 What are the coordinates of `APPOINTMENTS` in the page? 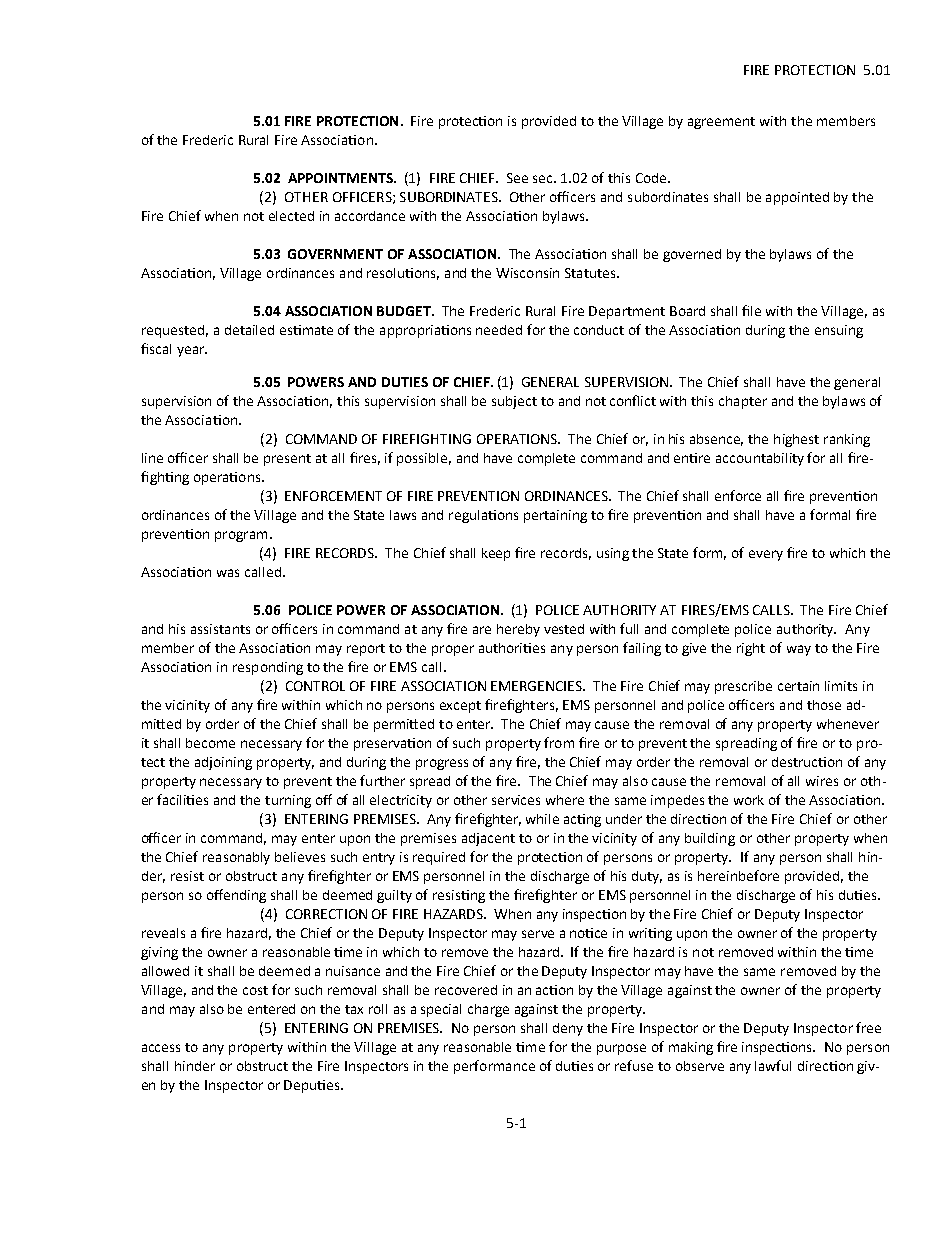 It's located at (341, 178).
